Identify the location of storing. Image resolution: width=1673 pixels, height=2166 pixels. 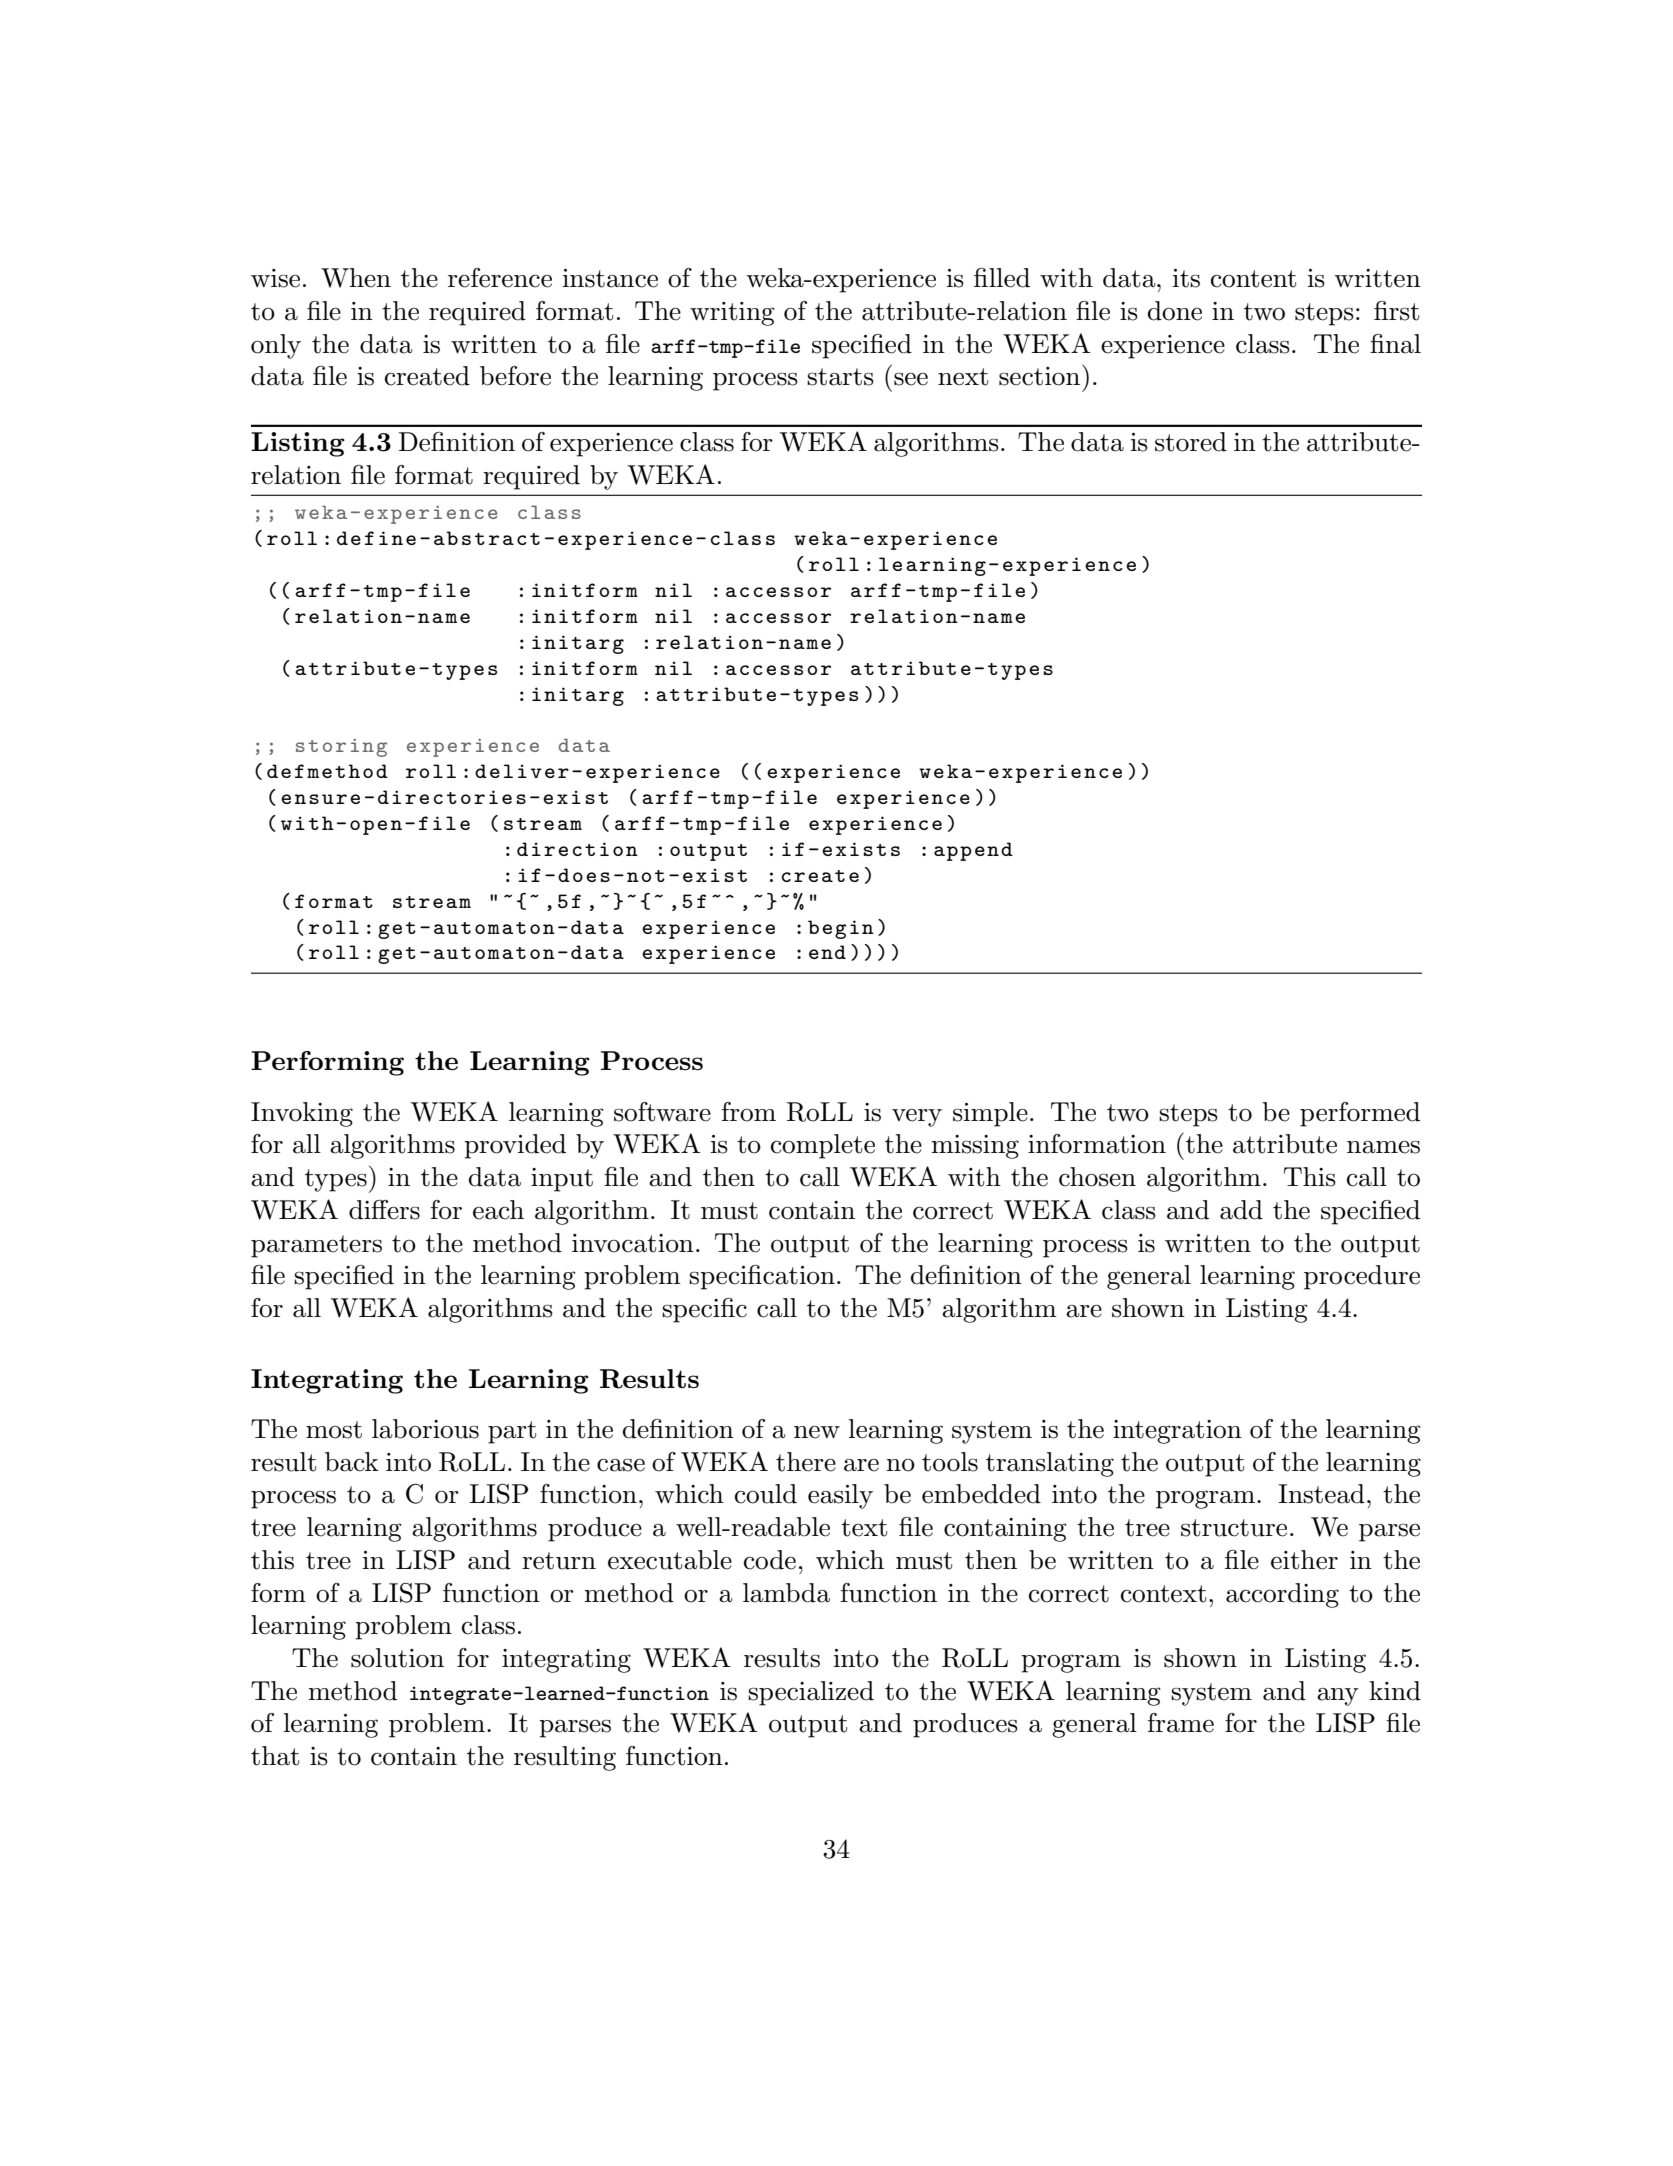
(341, 748).
